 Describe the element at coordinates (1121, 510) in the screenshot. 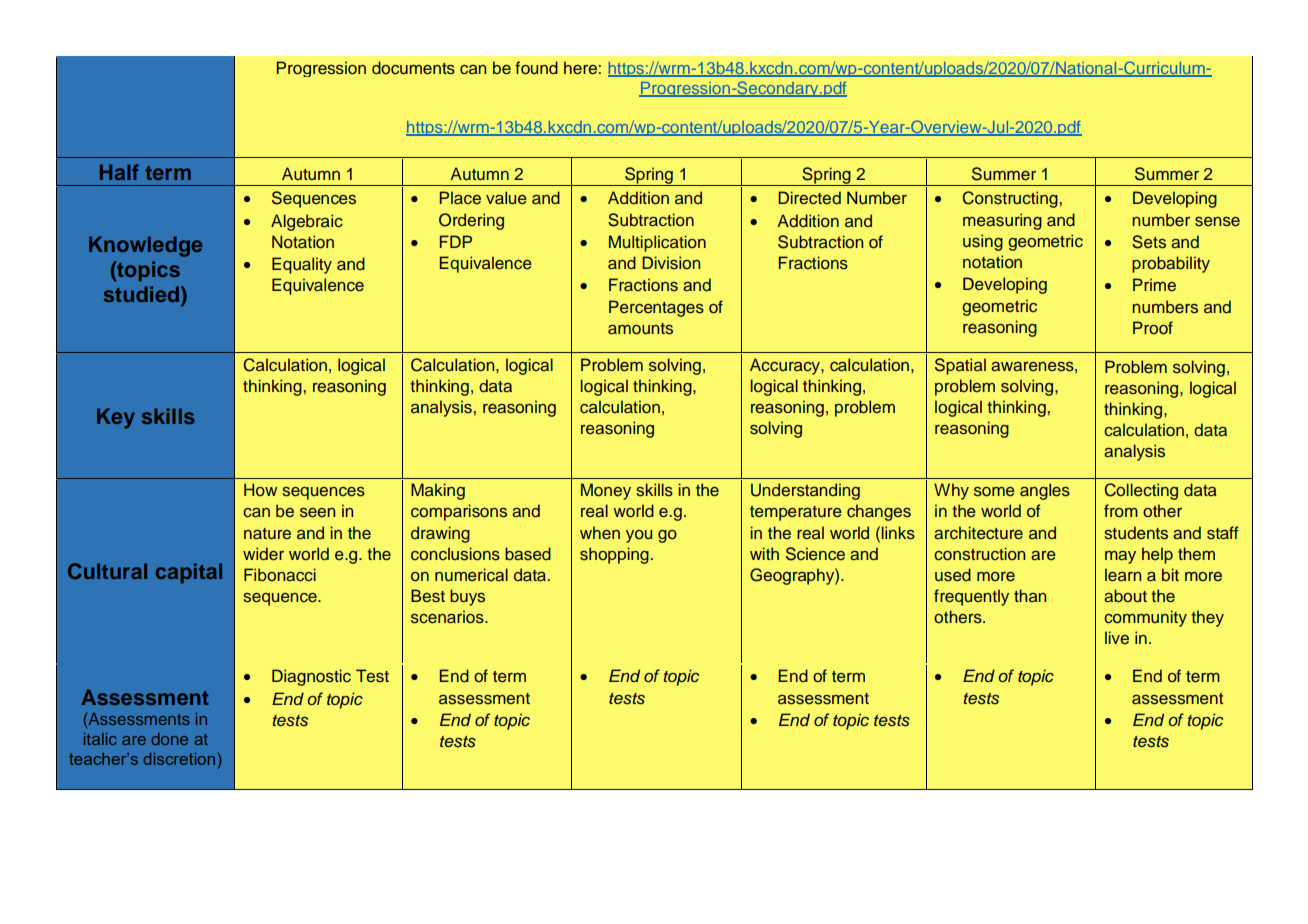

I see `from` at that location.
